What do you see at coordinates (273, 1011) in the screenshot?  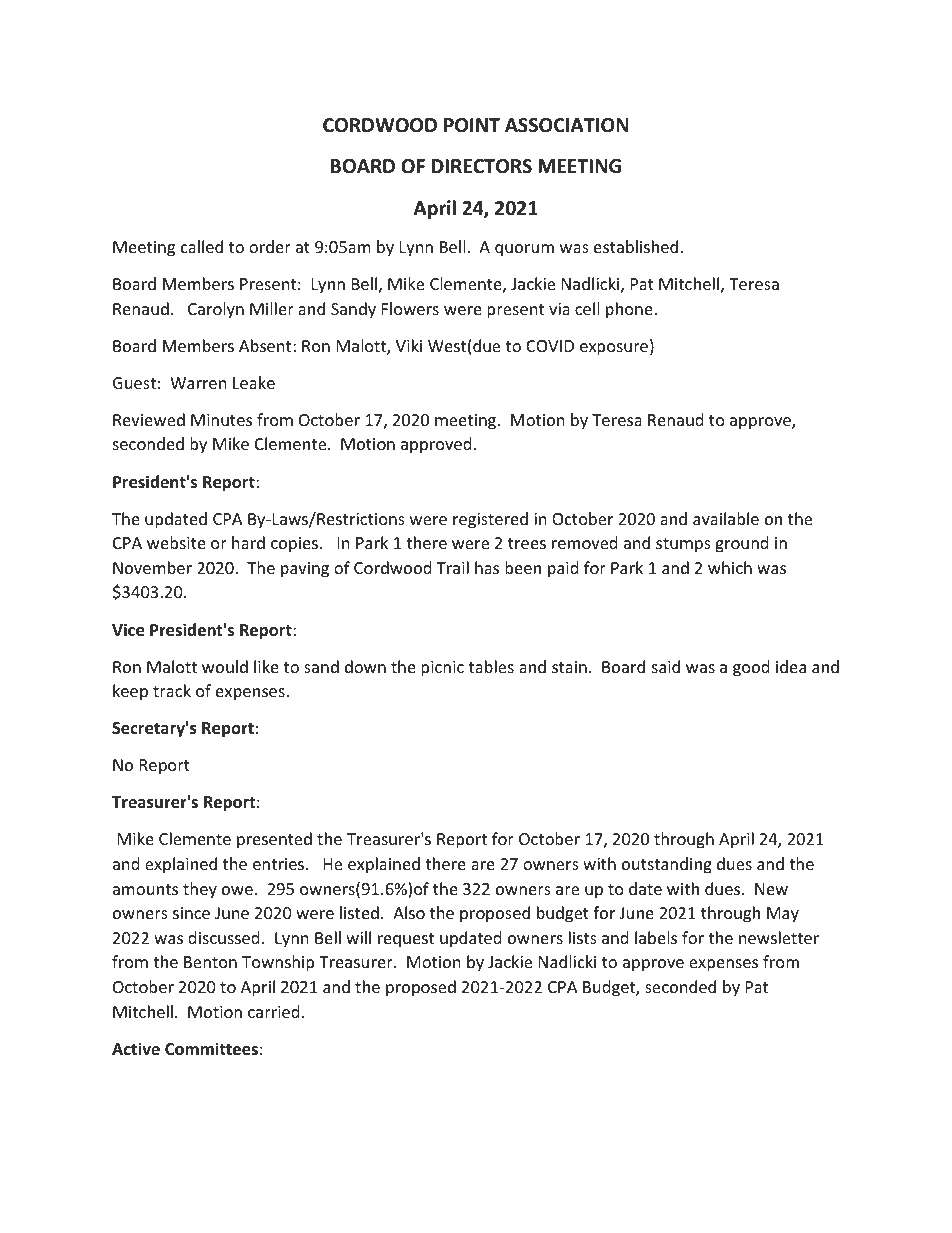 I see `carried` at bounding box center [273, 1011].
